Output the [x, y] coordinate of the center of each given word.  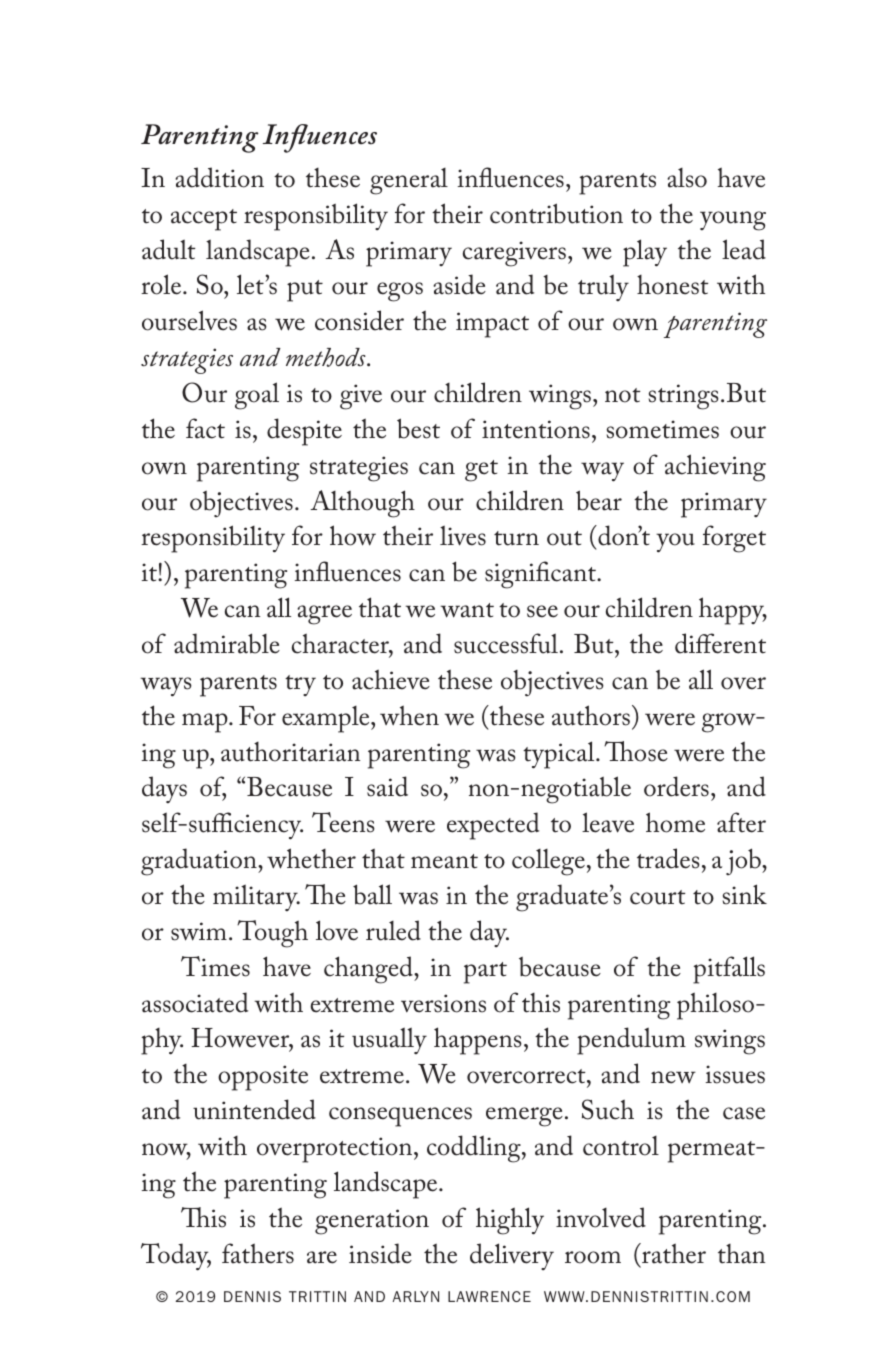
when [409, 715]
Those [636, 751]
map [206, 723]
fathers [258, 1253]
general [409, 181]
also [687, 178]
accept [204, 220]
